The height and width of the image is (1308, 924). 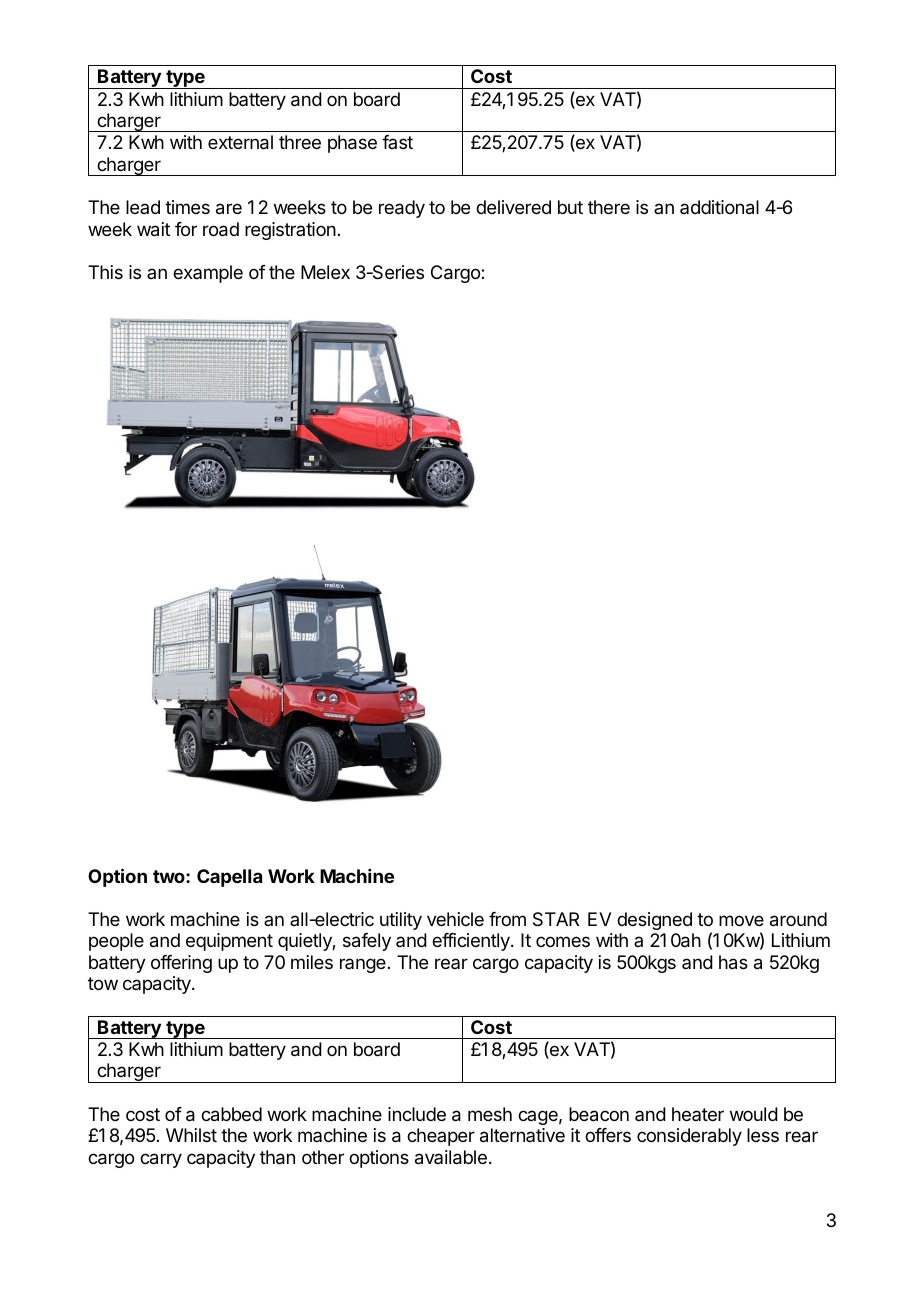 What do you see at coordinates (397, 142) in the image?
I see `fast` at bounding box center [397, 142].
